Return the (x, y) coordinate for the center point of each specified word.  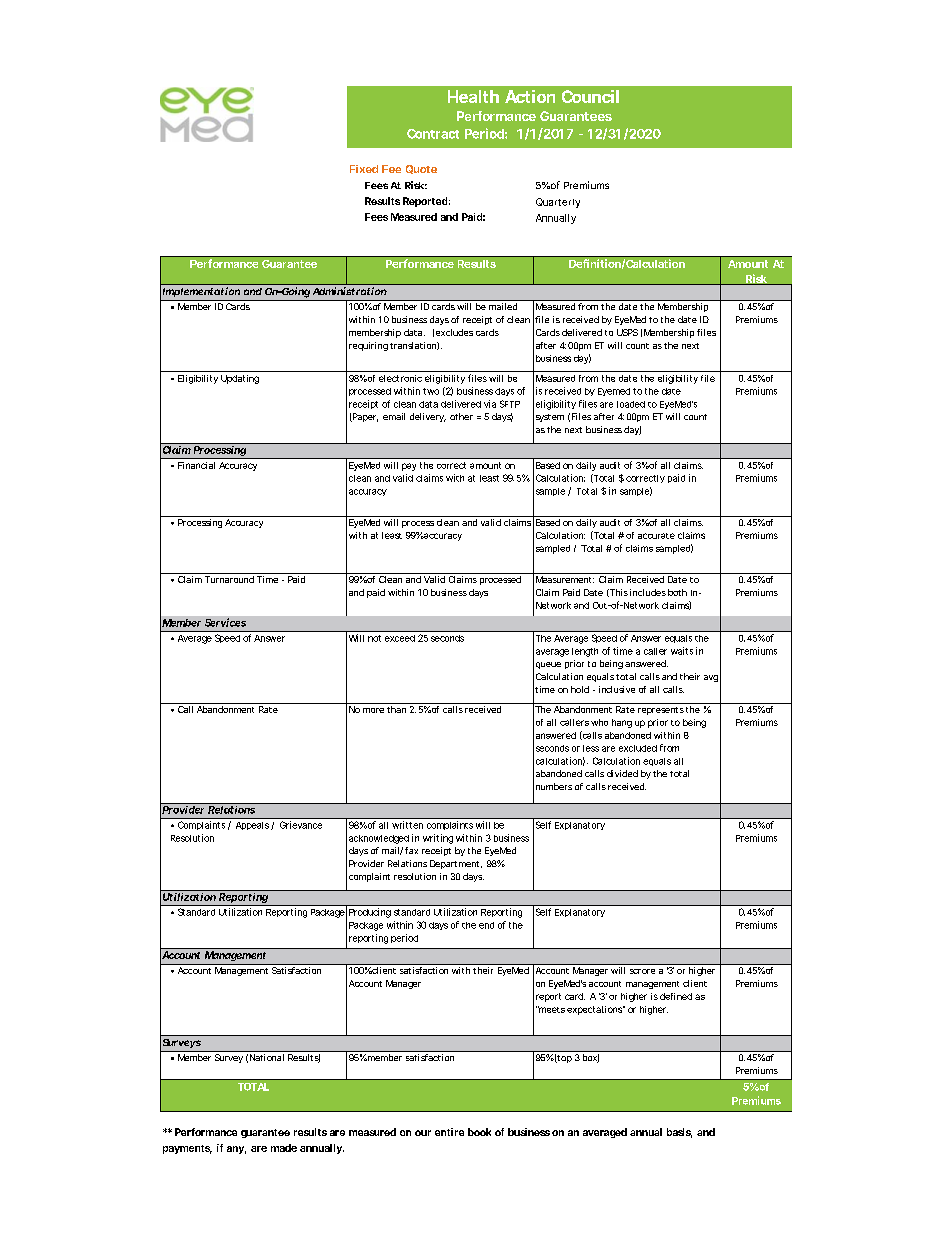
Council (590, 96)
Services (225, 622)
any (236, 1150)
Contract (433, 134)
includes (648, 592)
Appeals (254, 826)
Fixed (364, 169)
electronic (400, 378)
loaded (631, 404)
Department (456, 864)
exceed (400, 638)
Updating (240, 379)
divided (622, 773)
